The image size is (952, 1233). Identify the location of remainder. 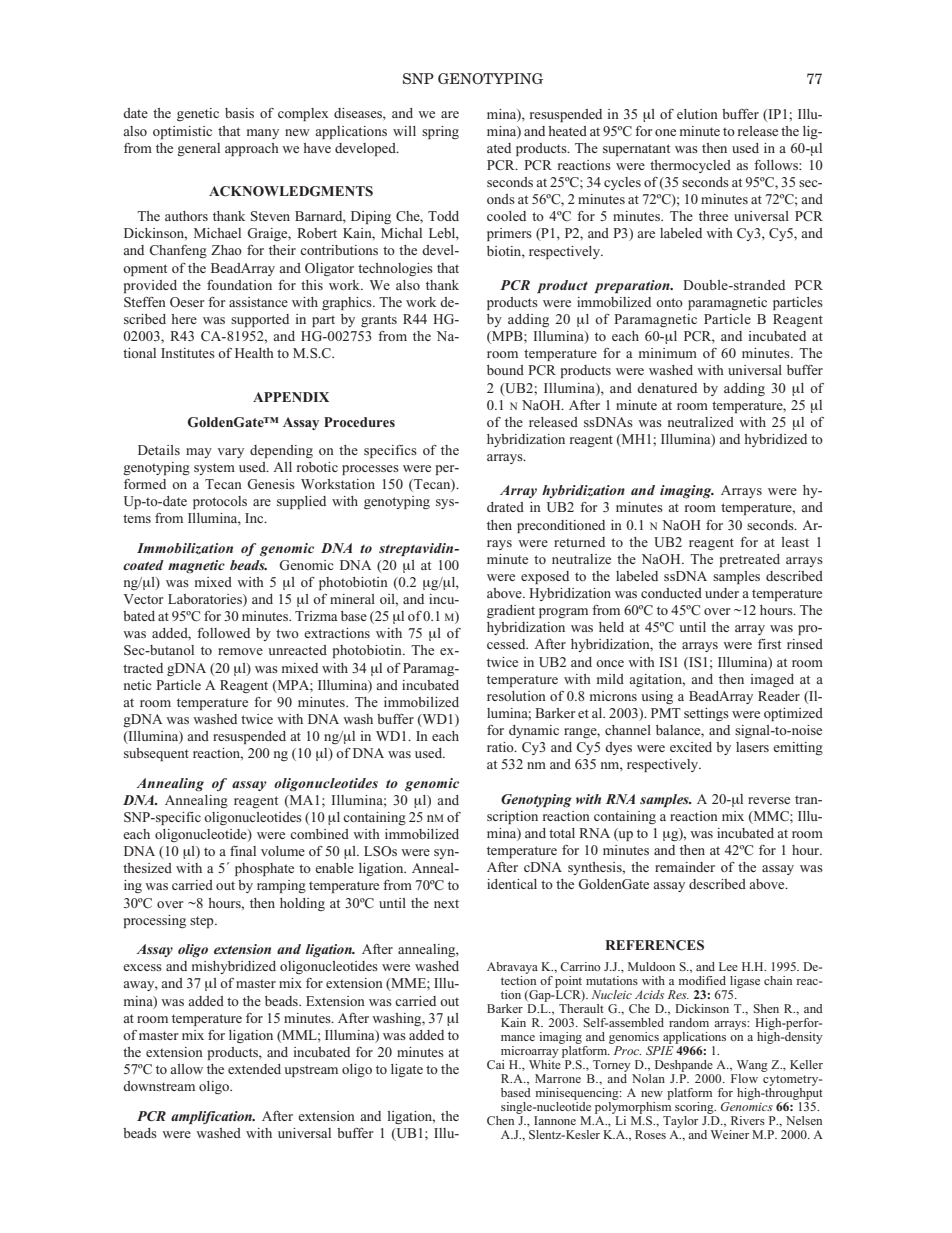
(685, 867).
